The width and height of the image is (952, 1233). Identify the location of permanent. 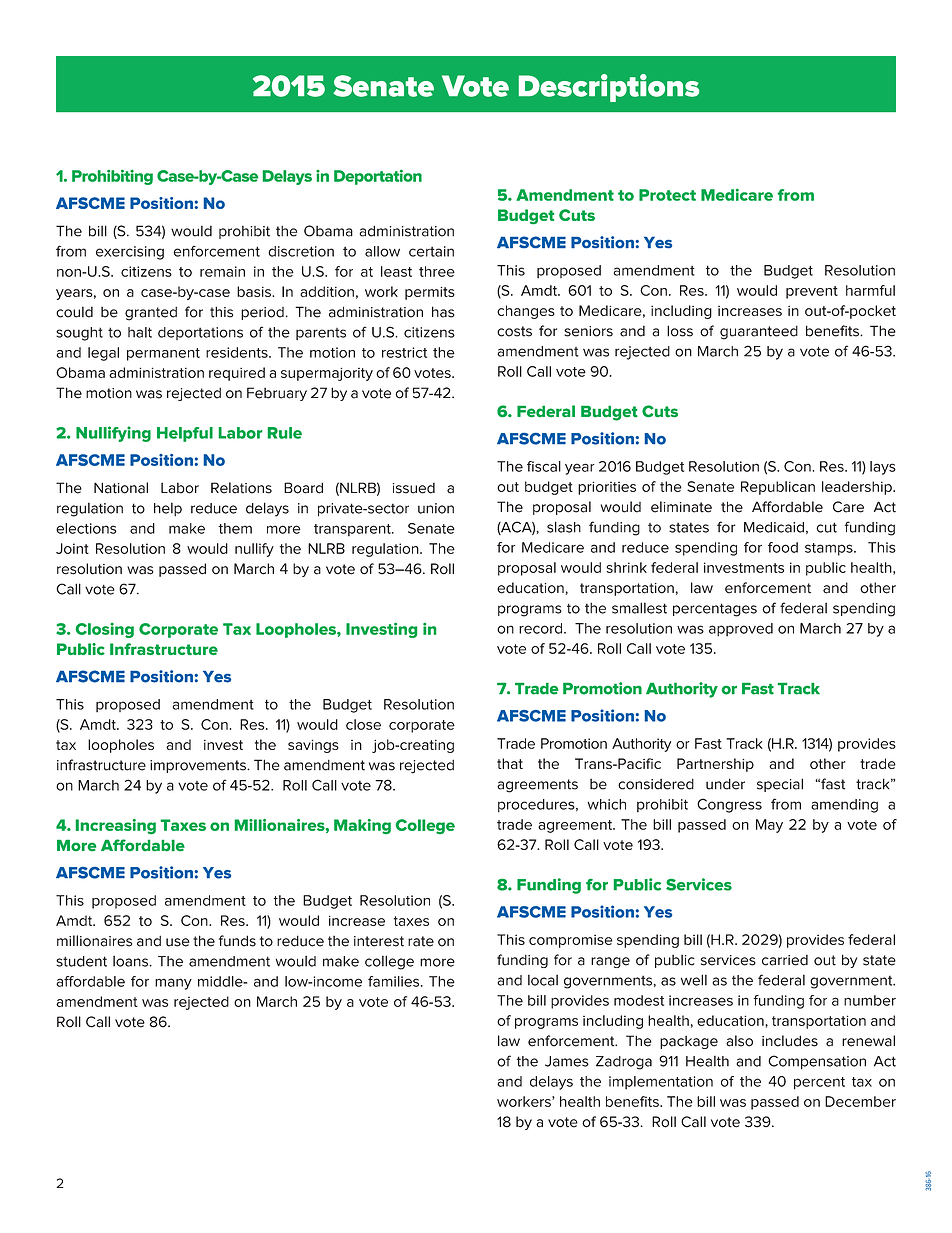
(163, 354).
